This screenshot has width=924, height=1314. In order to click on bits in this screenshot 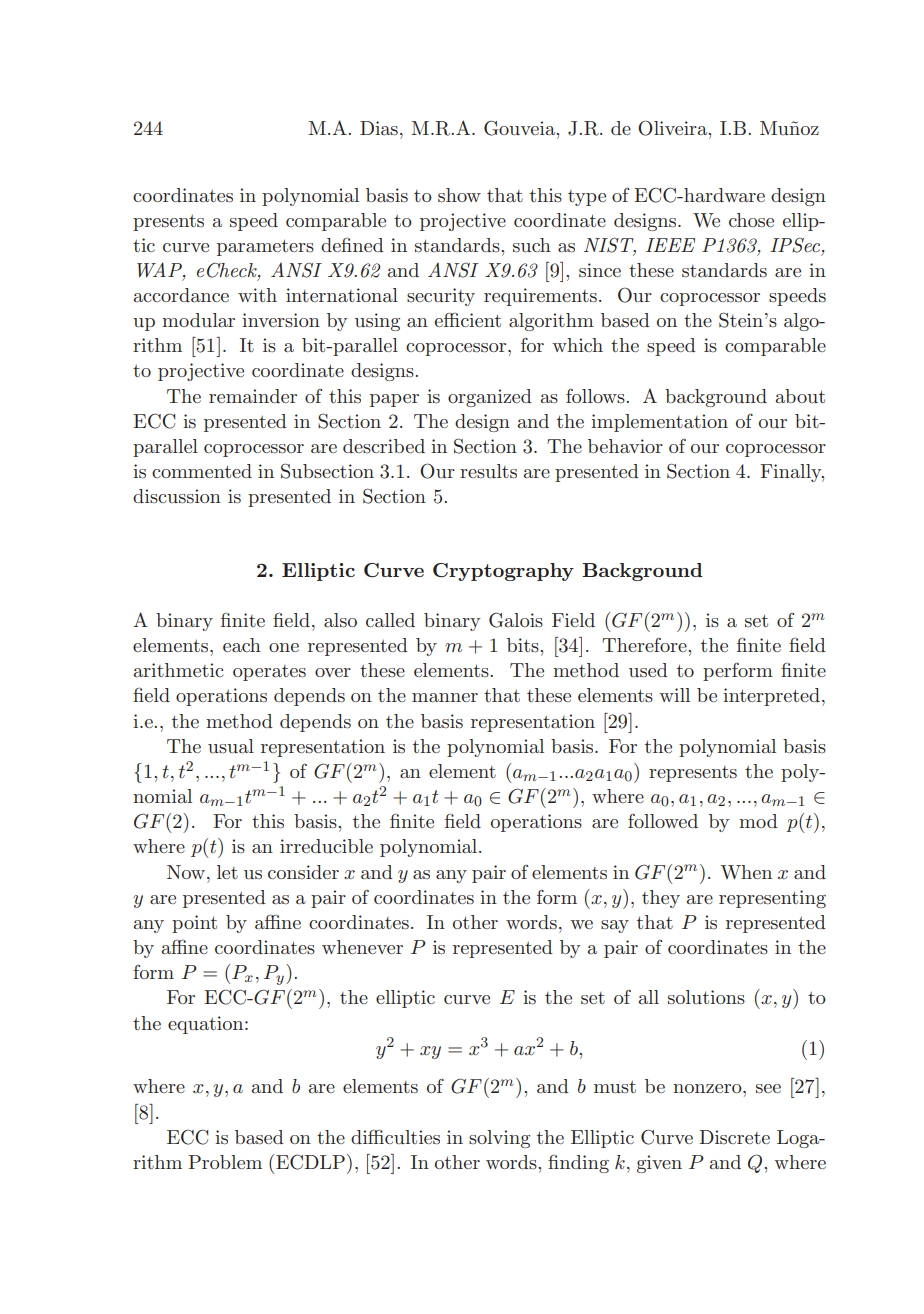, I will do `click(524, 645)`.
